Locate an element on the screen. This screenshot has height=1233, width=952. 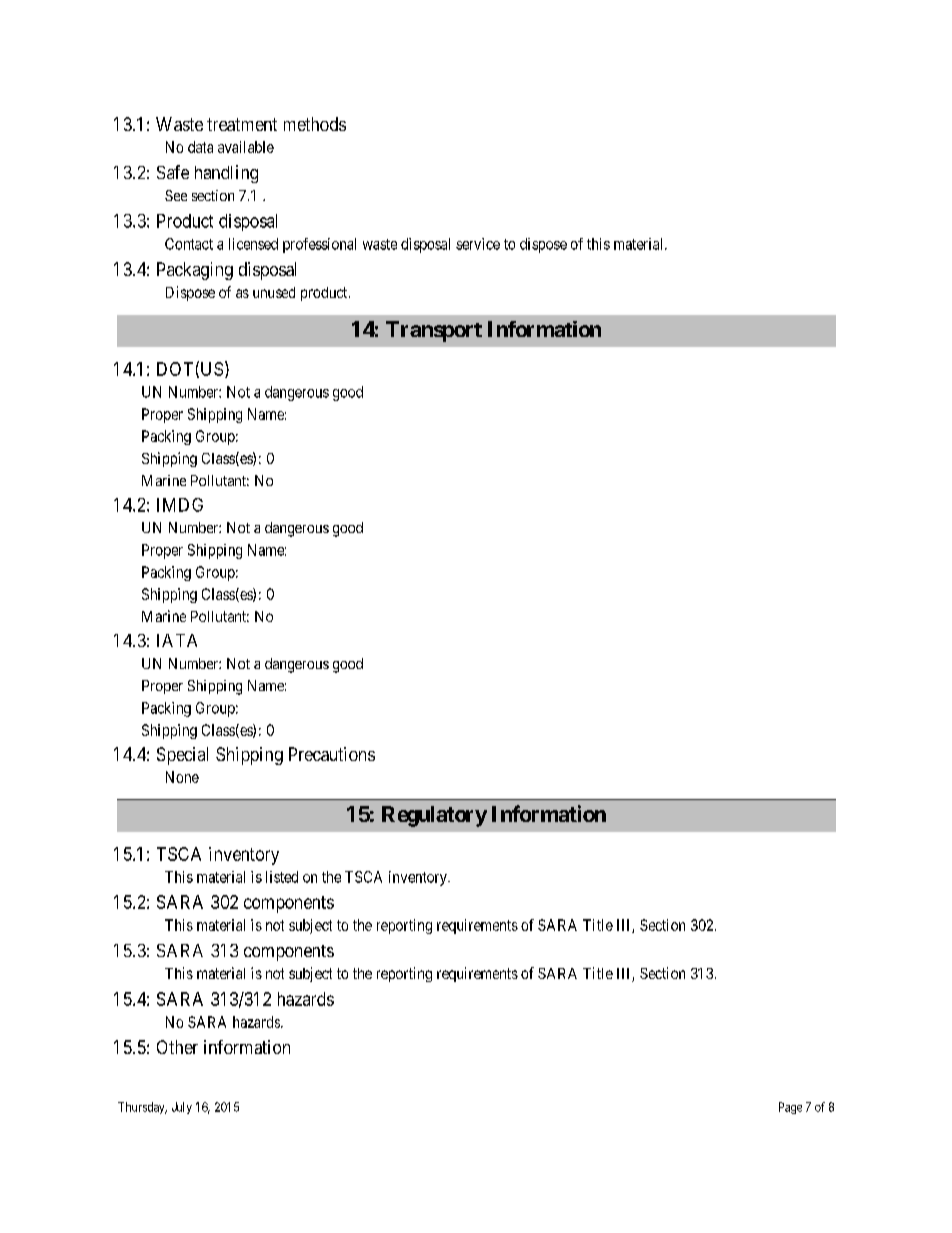
listed is located at coordinates (282, 877).
